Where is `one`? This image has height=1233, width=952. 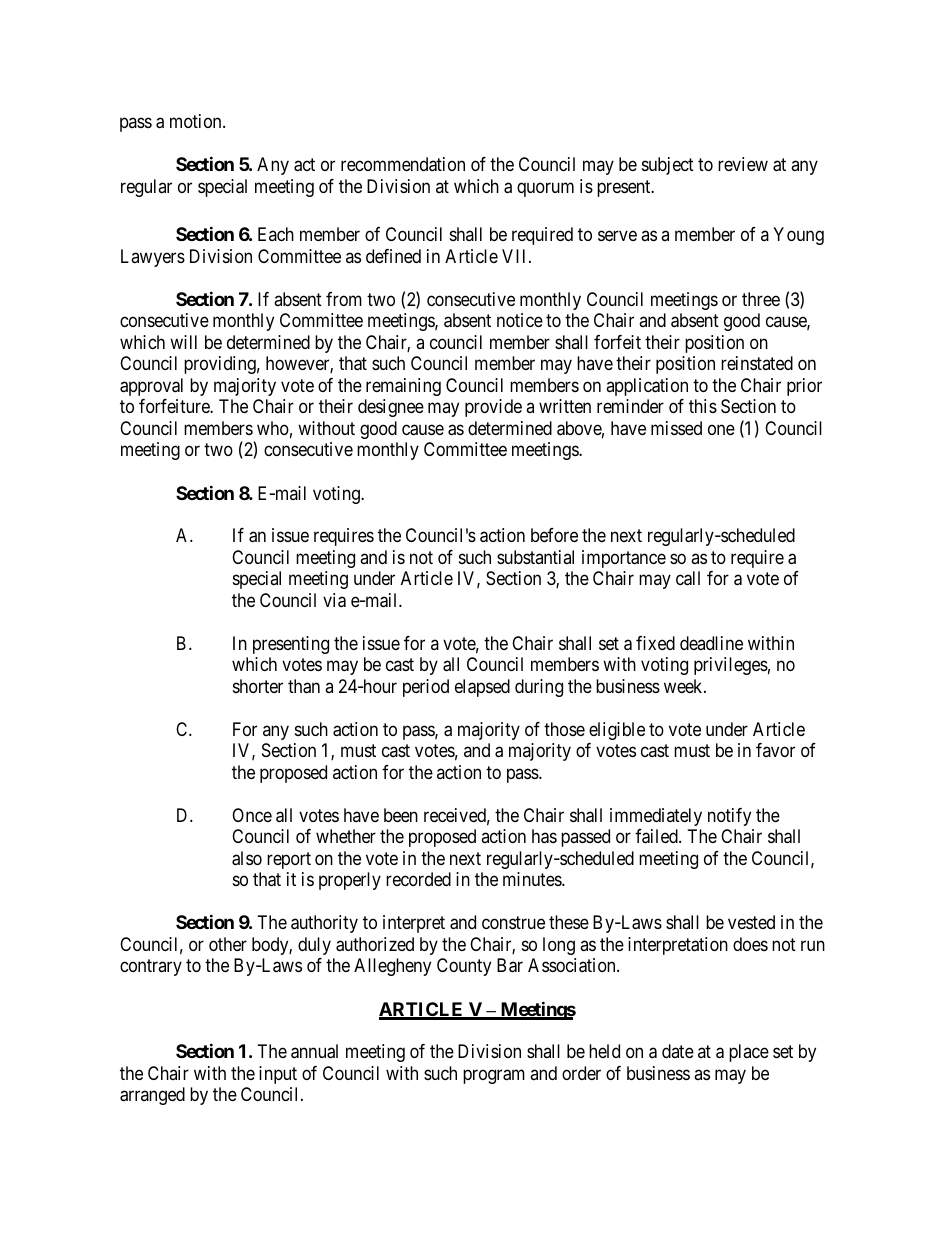 one is located at coordinates (721, 429).
